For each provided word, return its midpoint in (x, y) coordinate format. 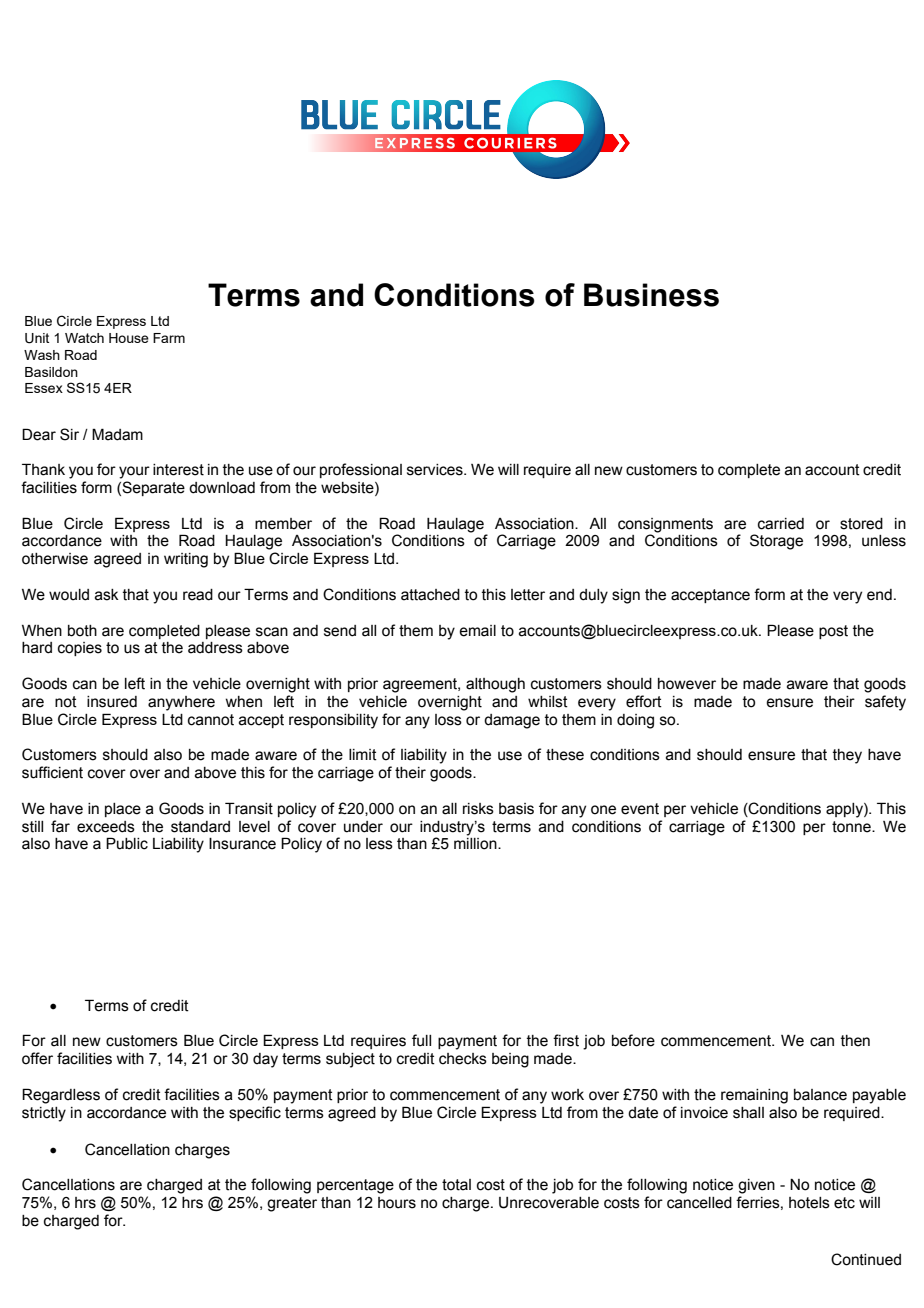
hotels (809, 1203)
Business (651, 295)
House (129, 338)
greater (292, 1204)
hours (397, 1203)
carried (781, 524)
